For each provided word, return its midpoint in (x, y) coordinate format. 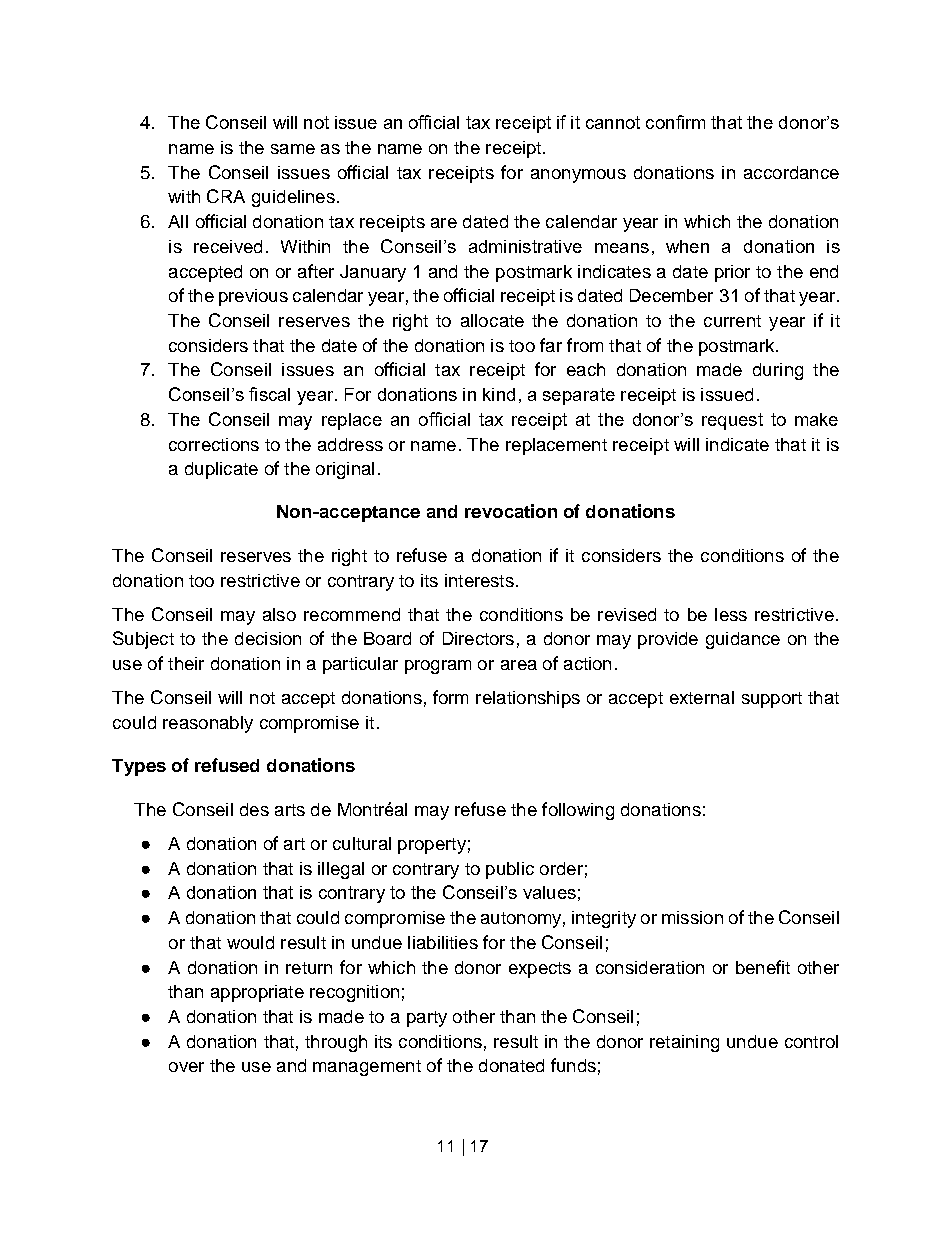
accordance (791, 172)
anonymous (578, 176)
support (772, 700)
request (732, 421)
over (186, 1067)
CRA (226, 196)
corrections (214, 444)
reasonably (208, 724)
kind (499, 394)
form (450, 697)
